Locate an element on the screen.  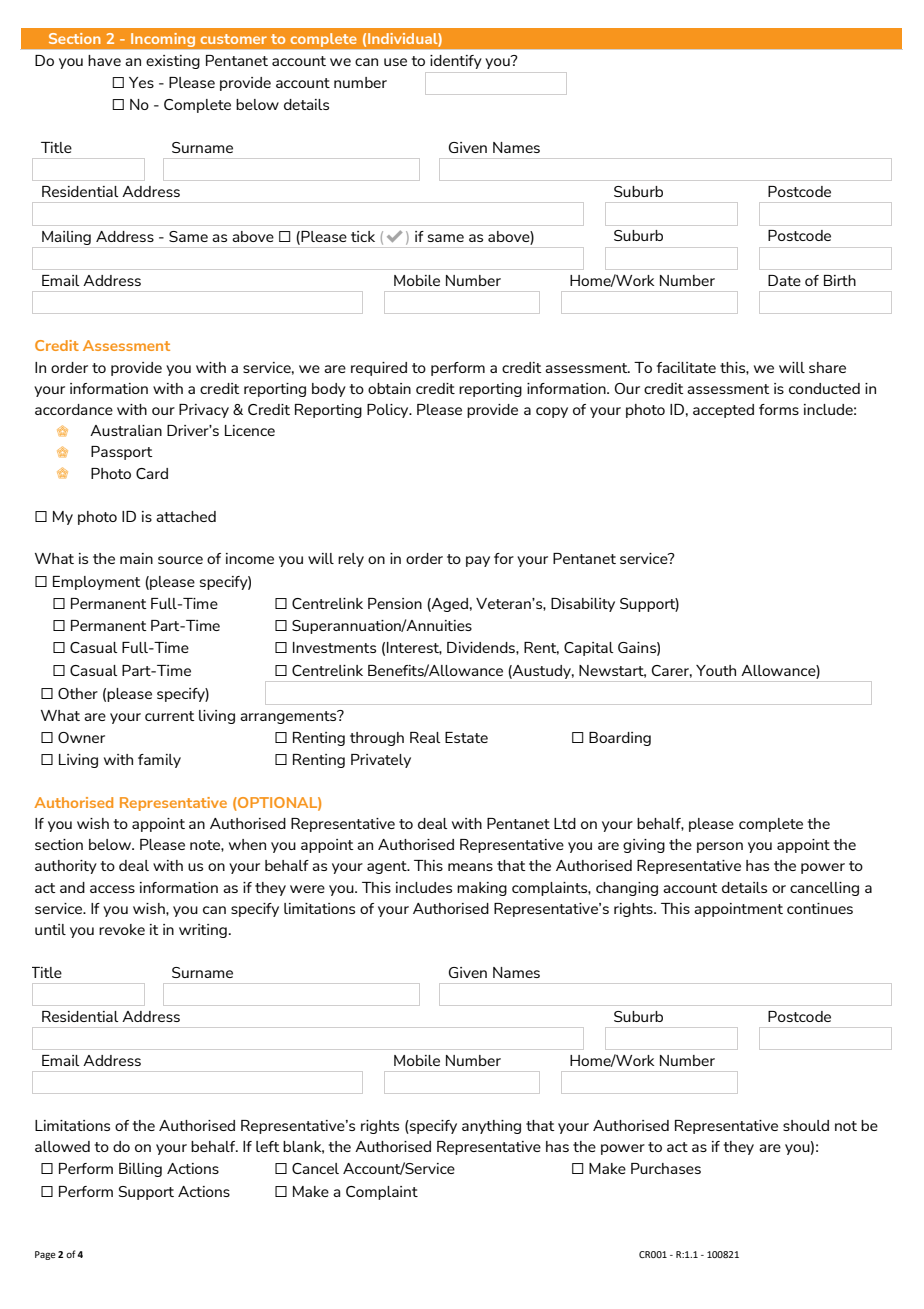
Other is located at coordinates (78, 693).
